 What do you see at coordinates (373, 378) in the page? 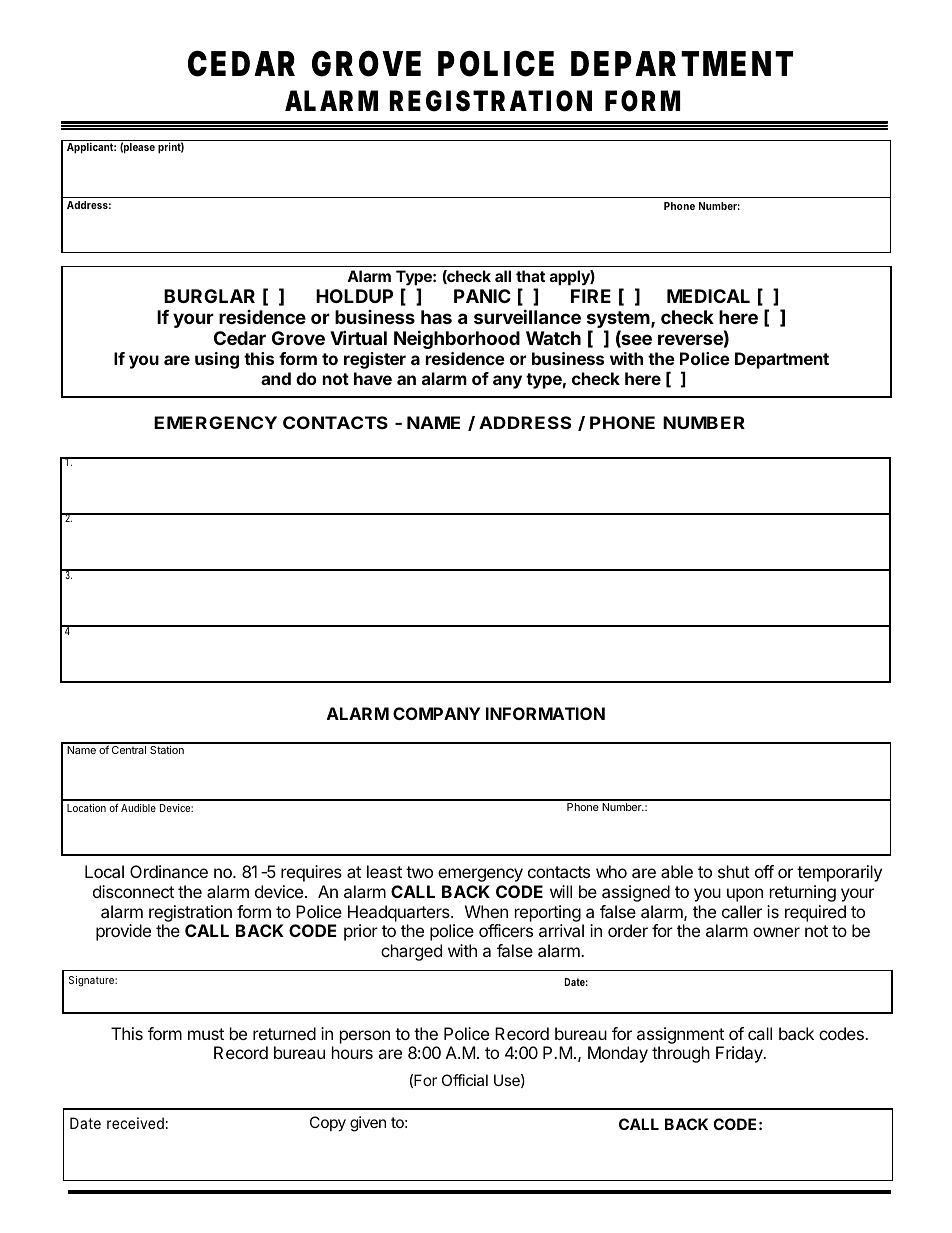
I see `have` at bounding box center [373, 378].
